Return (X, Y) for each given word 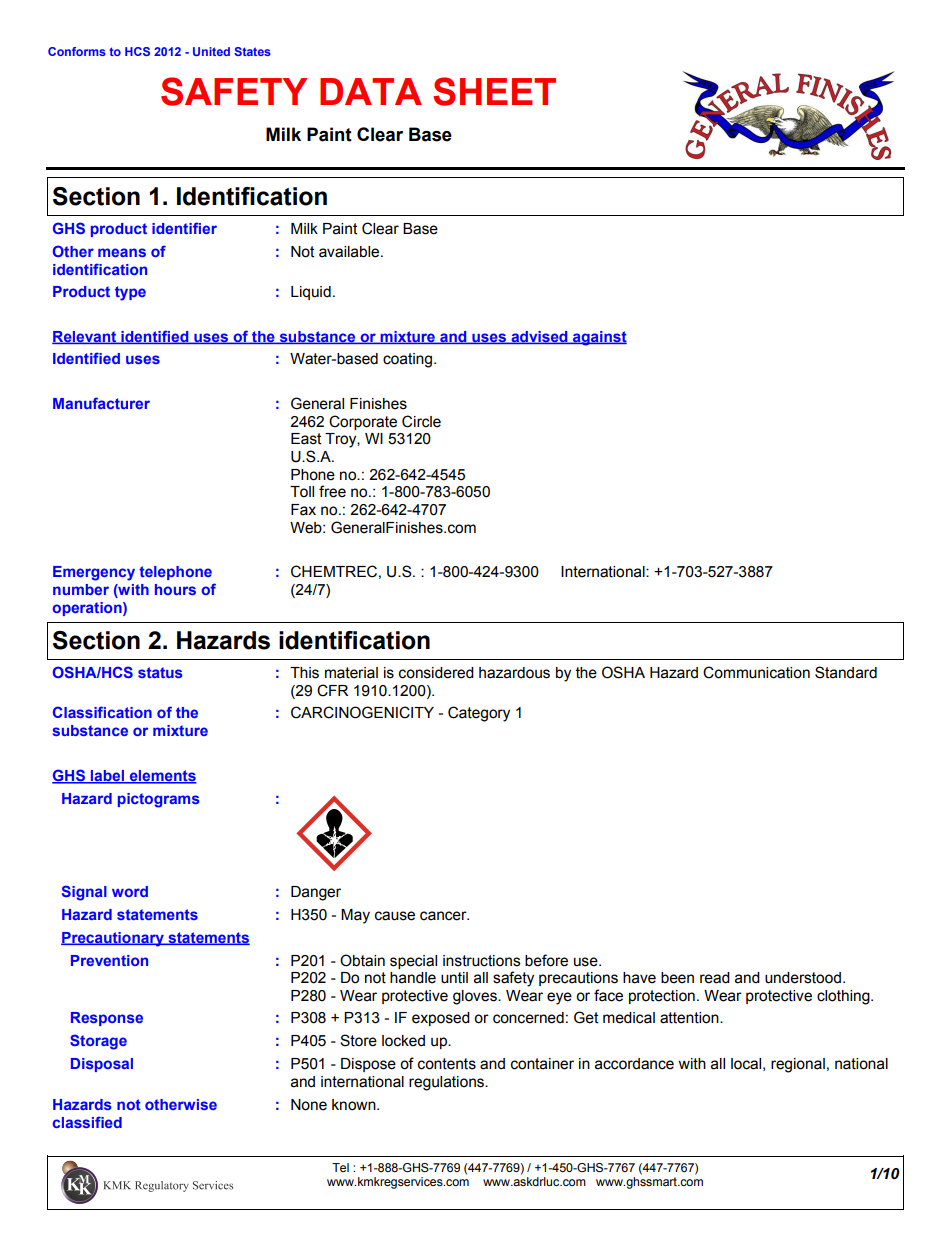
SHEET (494, 91)
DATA (371, 91)
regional (798, 1065)
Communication (756, 672)
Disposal (102, 1065)
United (211, 51)
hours (175, 589)
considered (436, 673)
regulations (448, 1083)
